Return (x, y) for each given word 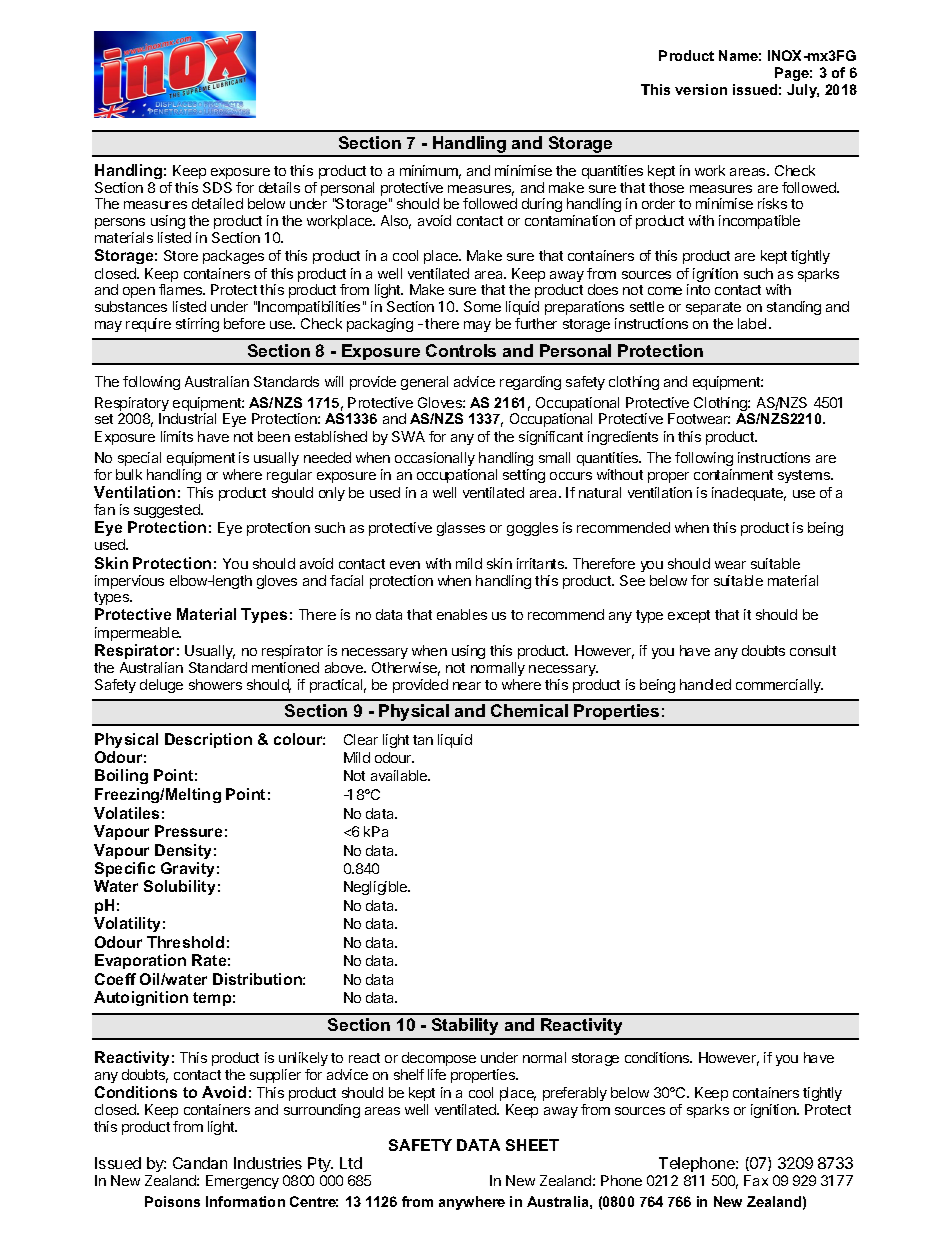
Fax (756, 1180)
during (542, 205)
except (689, 616)
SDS (217, 187)
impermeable (138, 634)
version (701, 89)
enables (462, 614)
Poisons (172, 1201)
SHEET (532, 1145)
